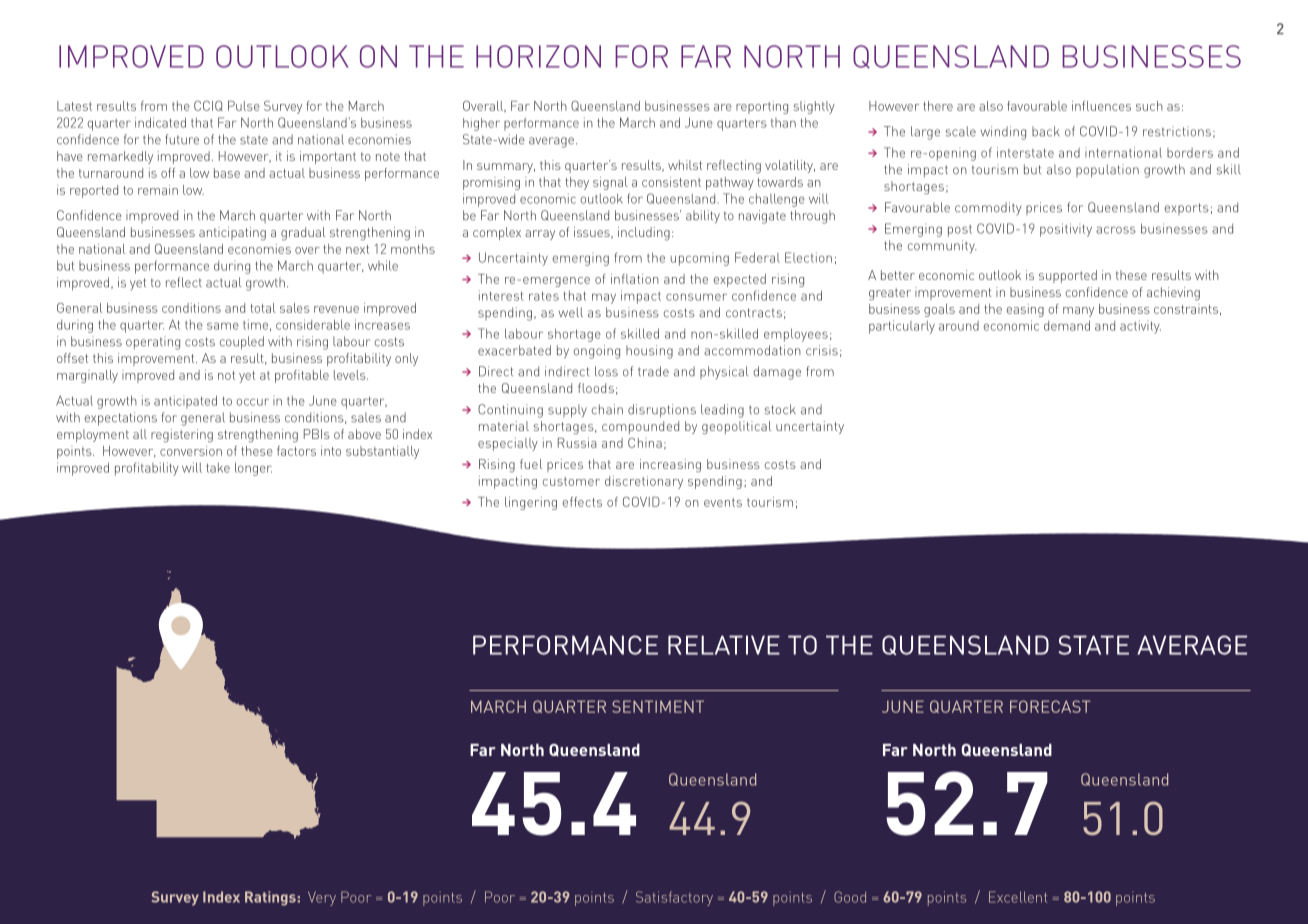 The height and width of the document is (924, 1308). Describe the element at coordinates (685, 165) in the document. I see `whilst` at that location.
